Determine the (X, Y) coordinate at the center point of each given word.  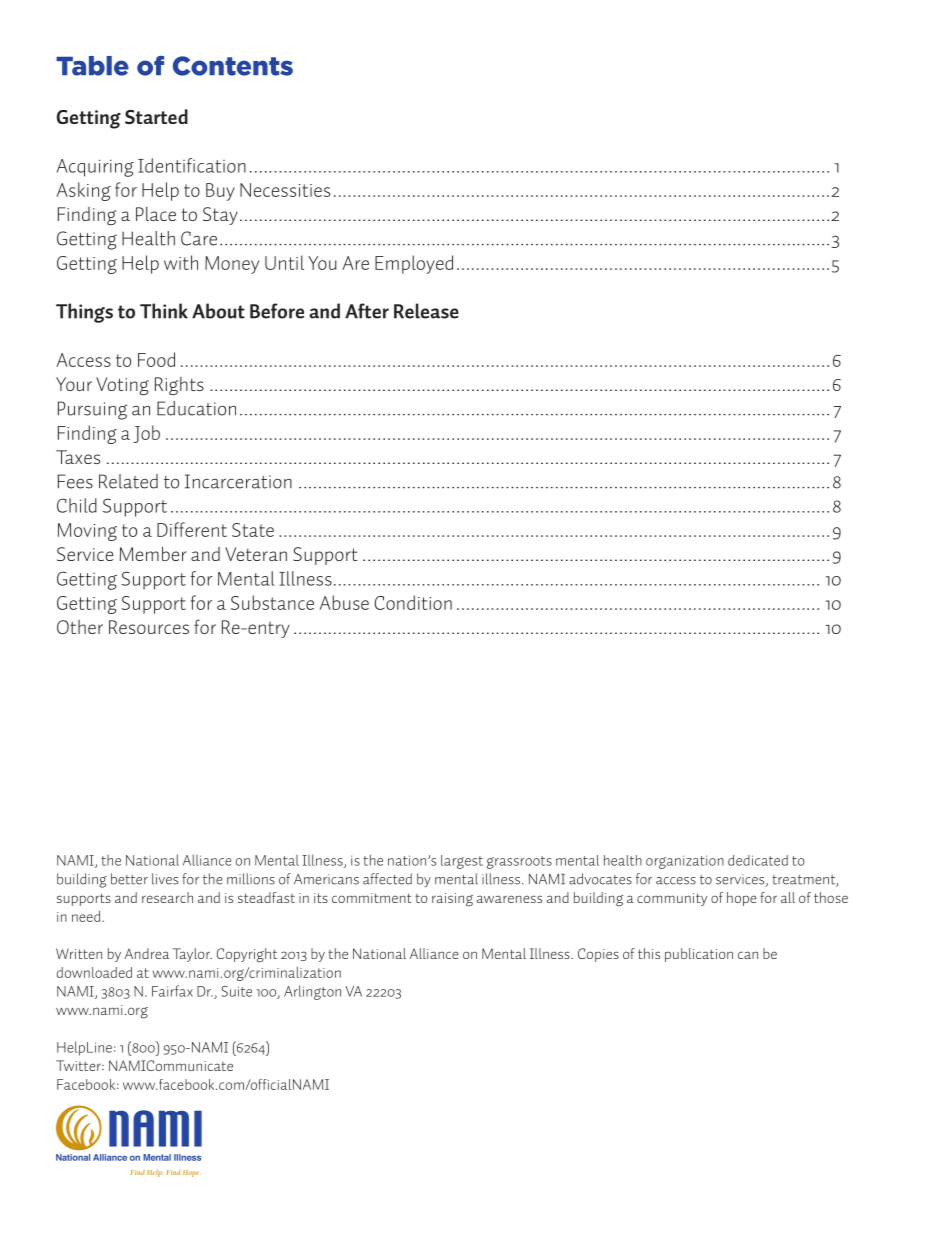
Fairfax (172, 991)
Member (153, 553)
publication (699, 955)
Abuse (344, 602)
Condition (413, 602)
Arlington (312, 992)
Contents (233, 66)
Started (156, 116)
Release (426, 311)
